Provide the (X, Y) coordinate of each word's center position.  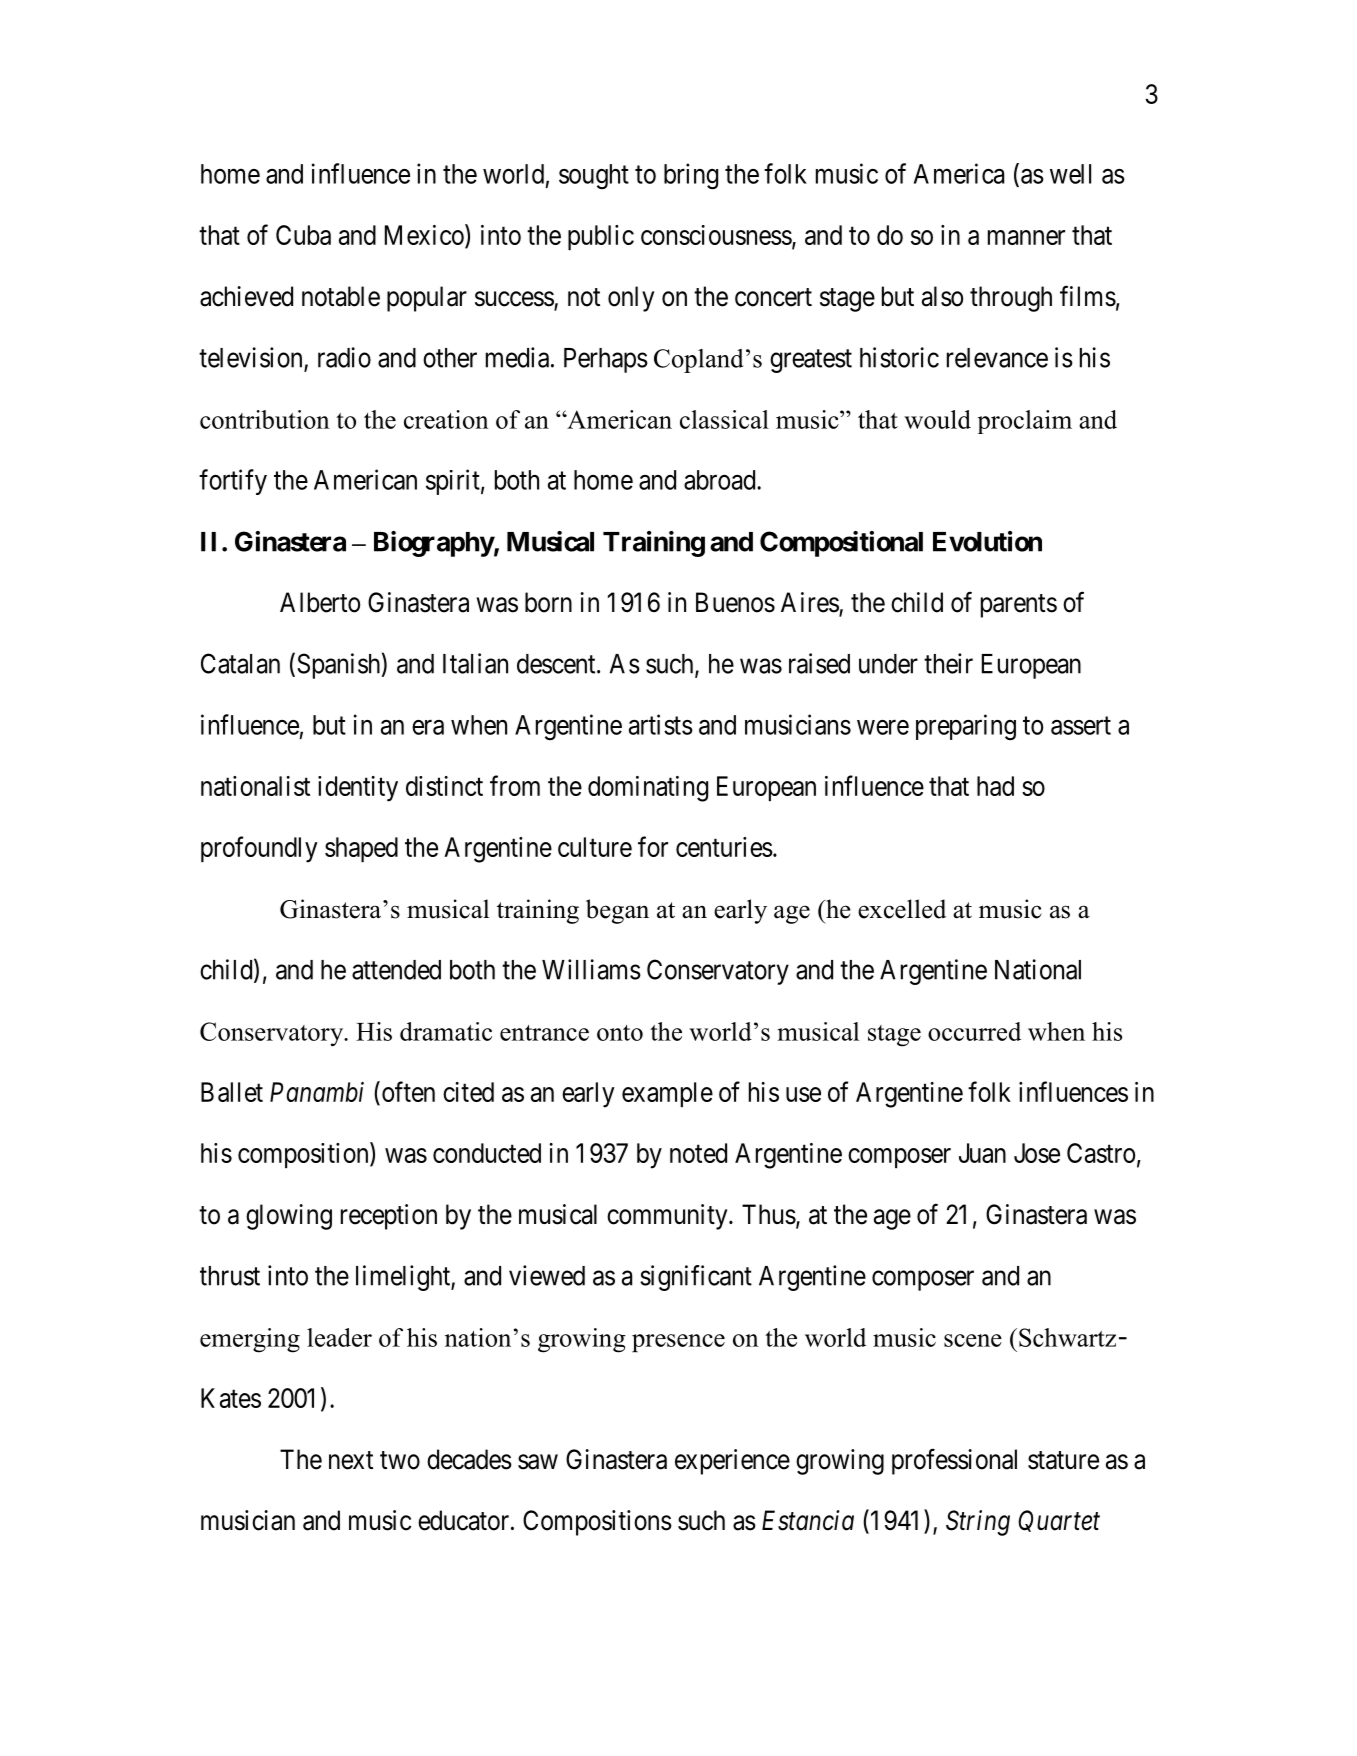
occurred (974, 1031)
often (407, 1091)
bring (691, 176)
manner (1026, 237)
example (667, 1094)
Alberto (320, 602)
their (948, 663)
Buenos (735, 602)
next (351, 1460)
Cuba (303, 235)
